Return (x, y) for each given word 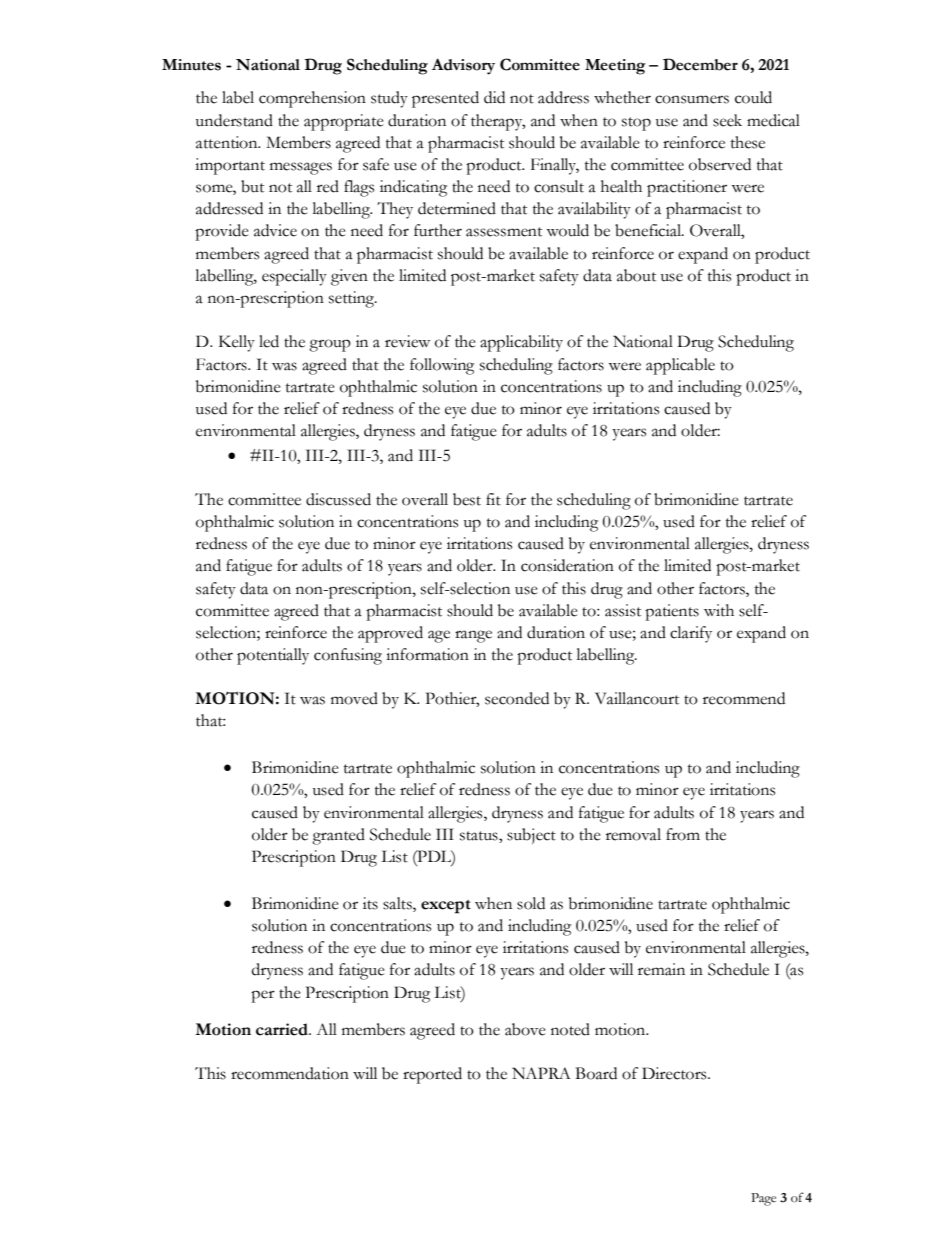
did (494, 97)
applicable (680, 366)
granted (338, 836)
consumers (692, 99)
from (683, 834)
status (480, 837)
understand (234, 120)
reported (432, 1075)
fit (493, 499)
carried (283, 1029)
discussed (338, 499)
